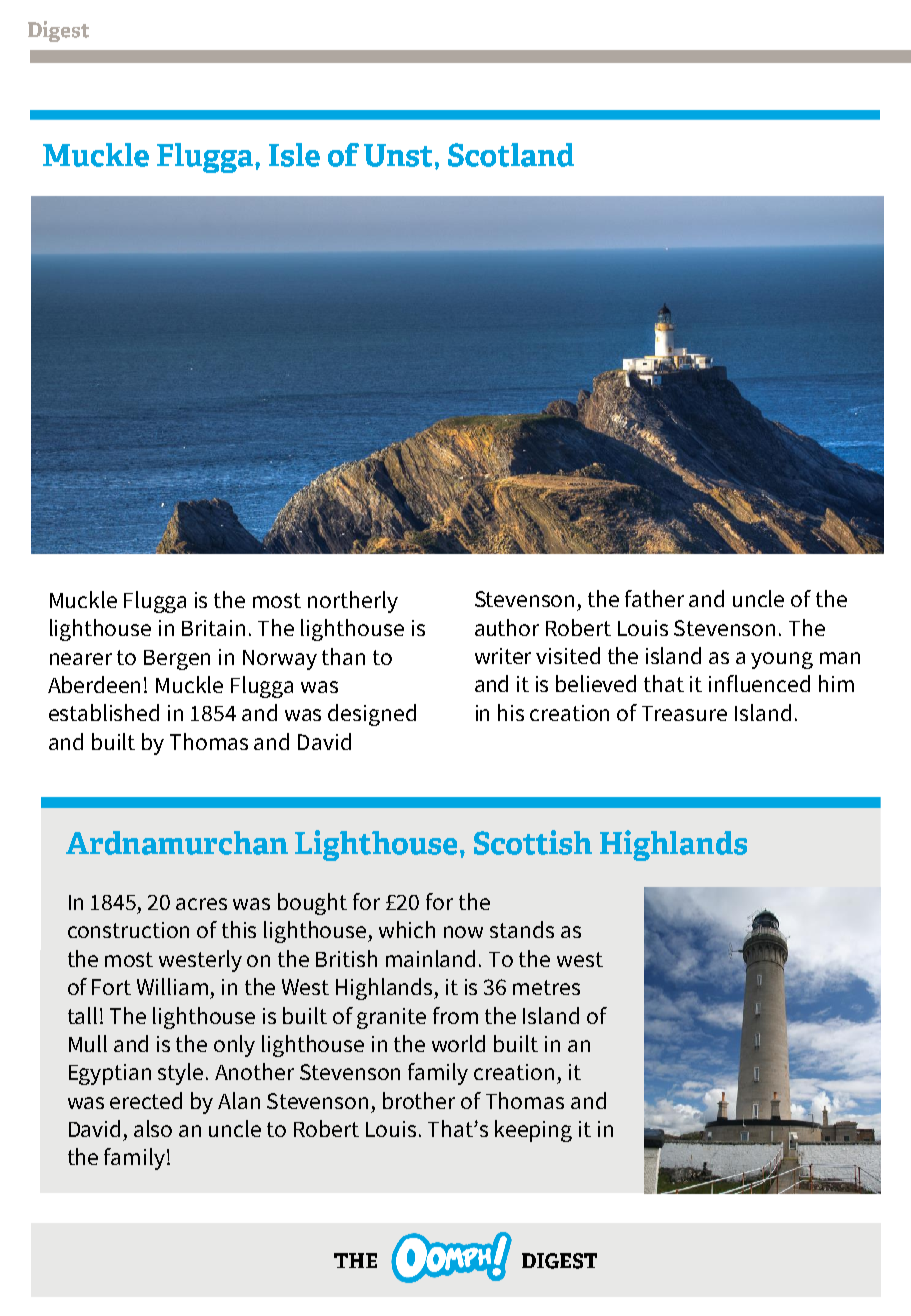 This screenshot has height=1316, width=911. Describe the element at coordinates (213, 628) in the screenshot. I see `Britain` at that location.
